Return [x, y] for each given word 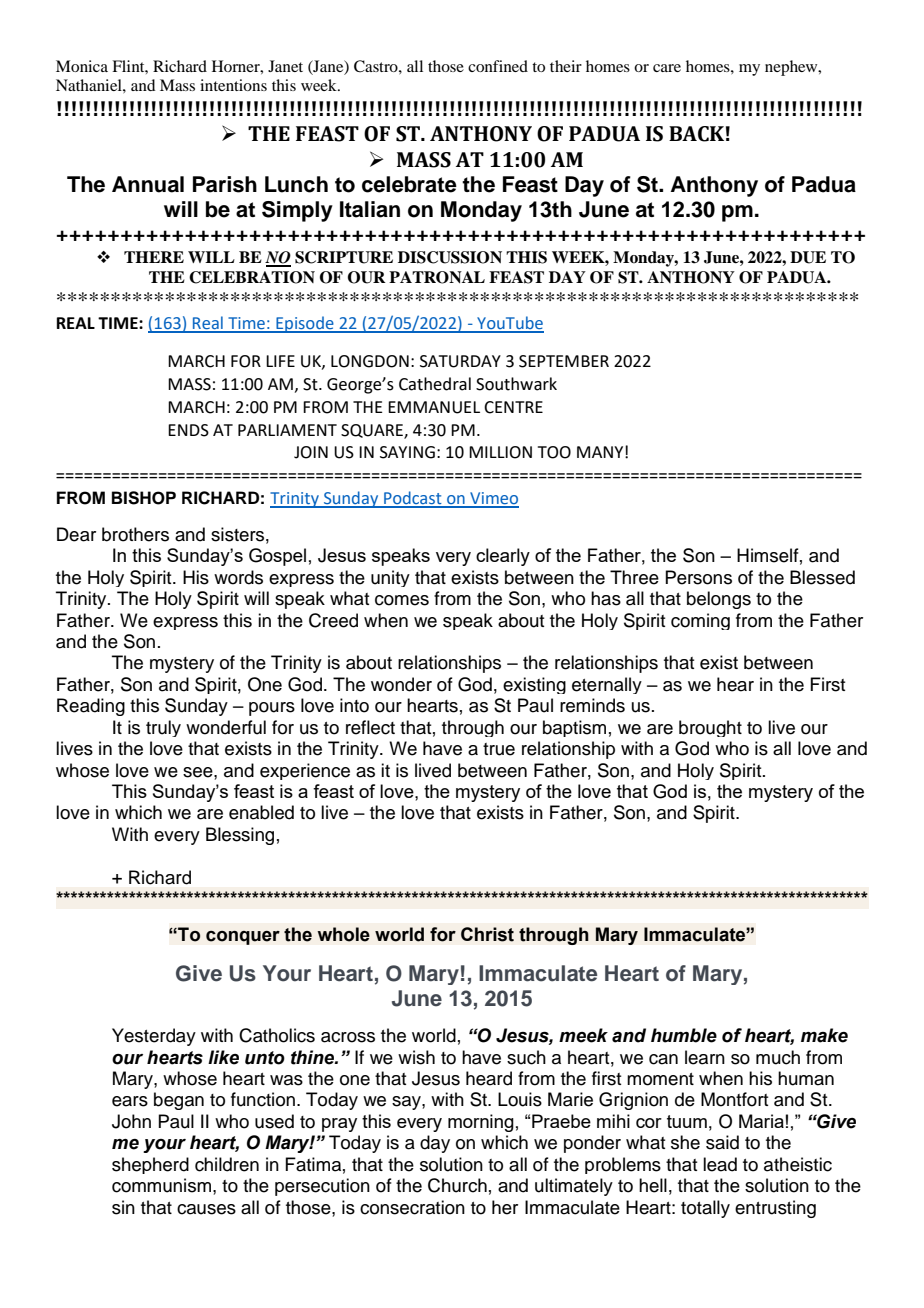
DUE [808, 257]
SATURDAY [460, 361]
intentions [233, 85]
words [238, 577]
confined [498, 66]
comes [402, 600]
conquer [243, 937]
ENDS [188, 430]
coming [700, 621]
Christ [487, 934]
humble [684, 1035]
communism [161, 1185]
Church [457, 1185]
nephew [792, 68]
